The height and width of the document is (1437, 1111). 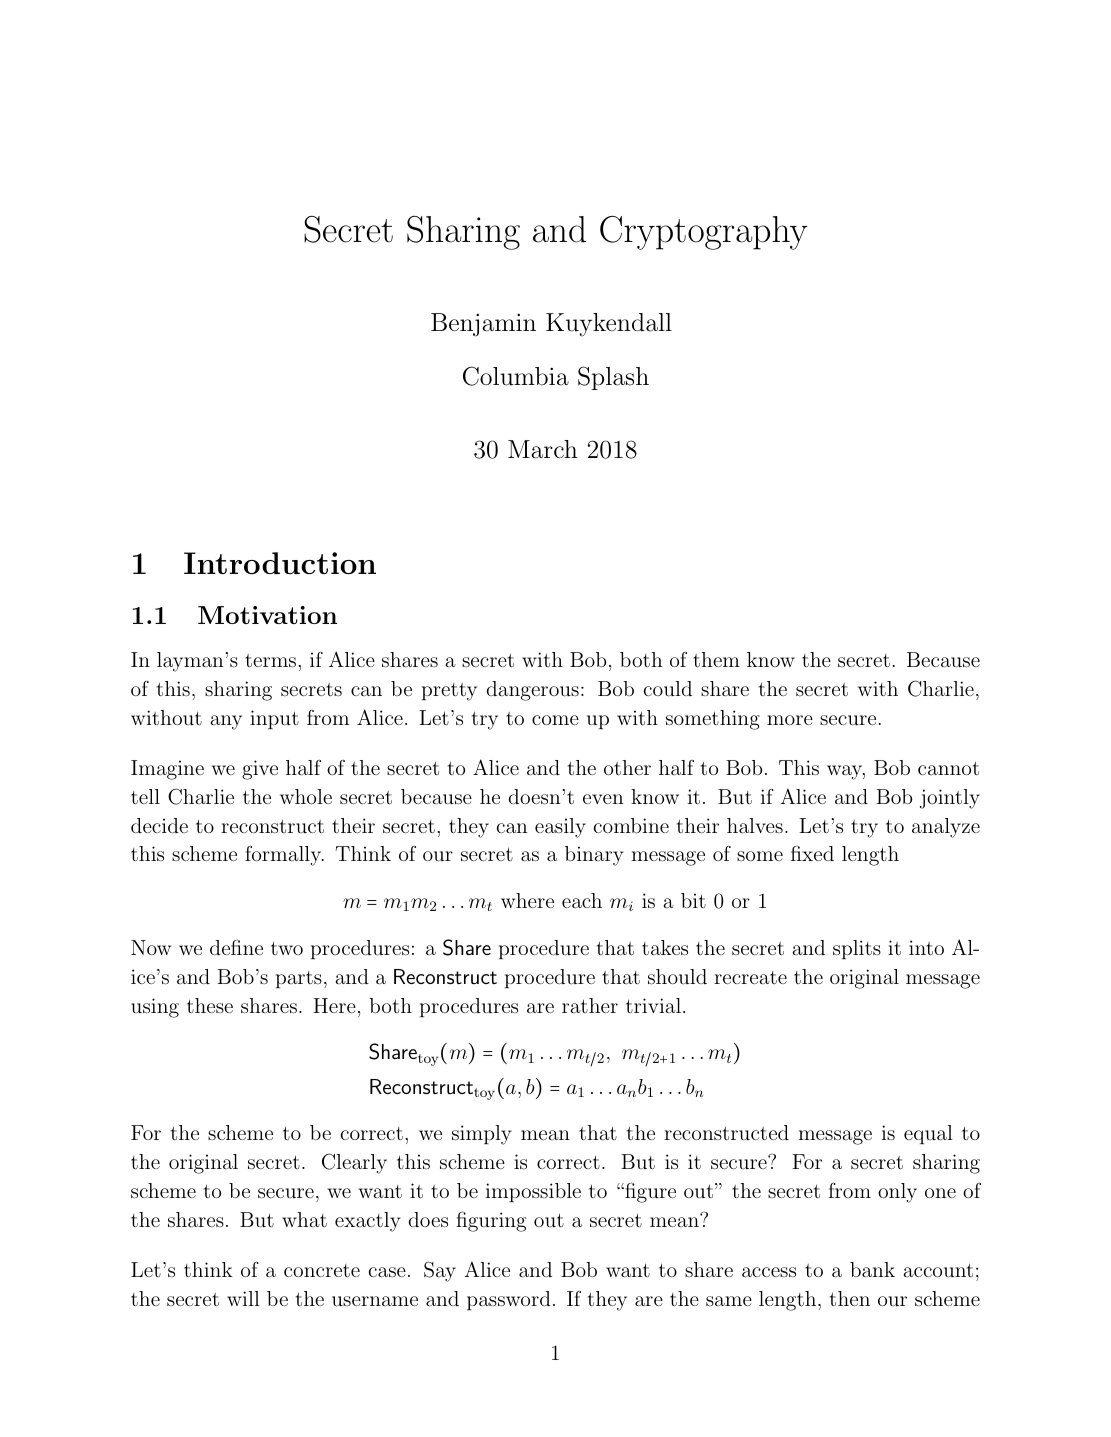 I want to click on Benjamin, so click(x=483, y=325).
